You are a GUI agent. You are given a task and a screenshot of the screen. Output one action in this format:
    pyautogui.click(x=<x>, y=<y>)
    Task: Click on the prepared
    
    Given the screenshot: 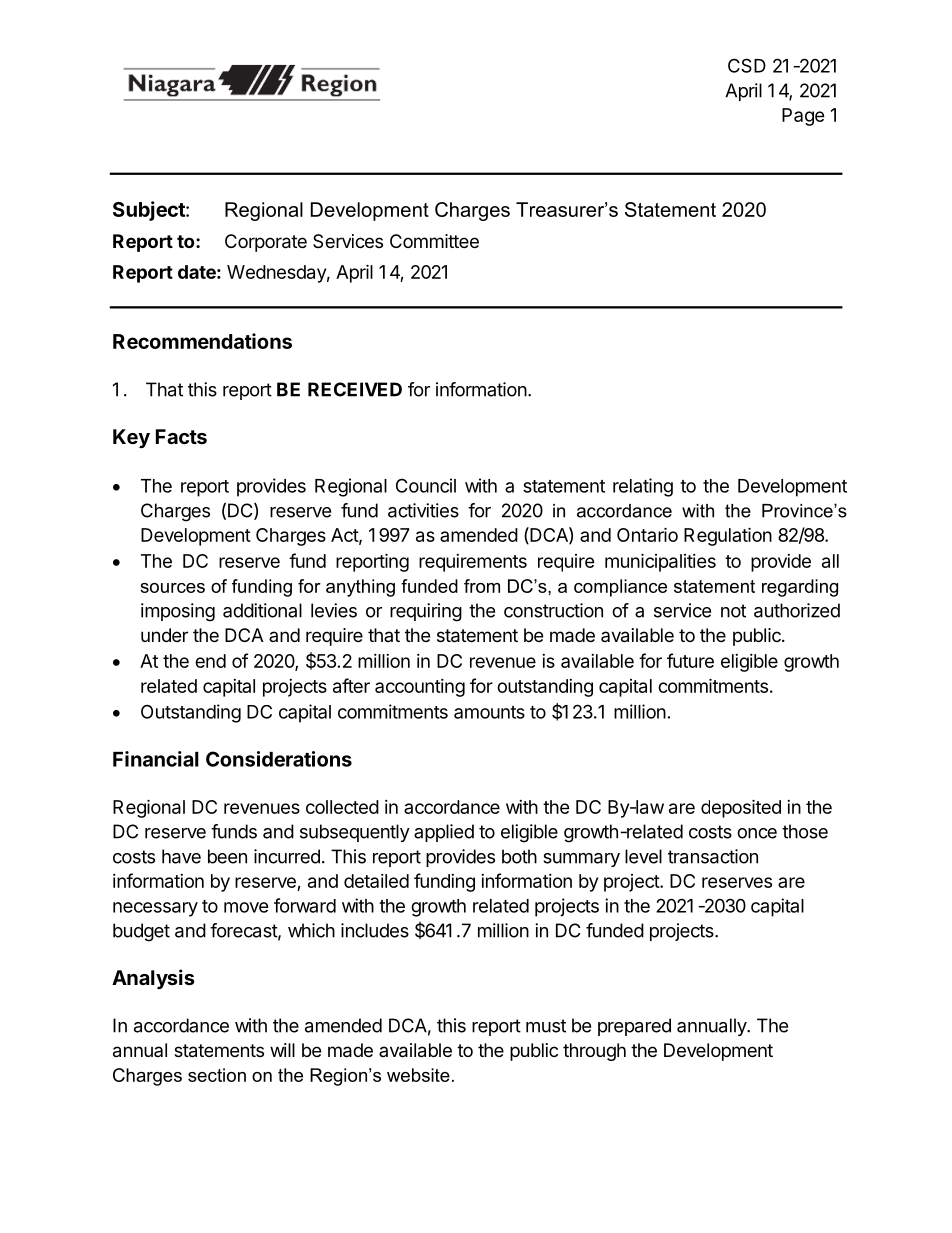 What is the action you would take?
    pyautogui.click(x=634, y=1027)
